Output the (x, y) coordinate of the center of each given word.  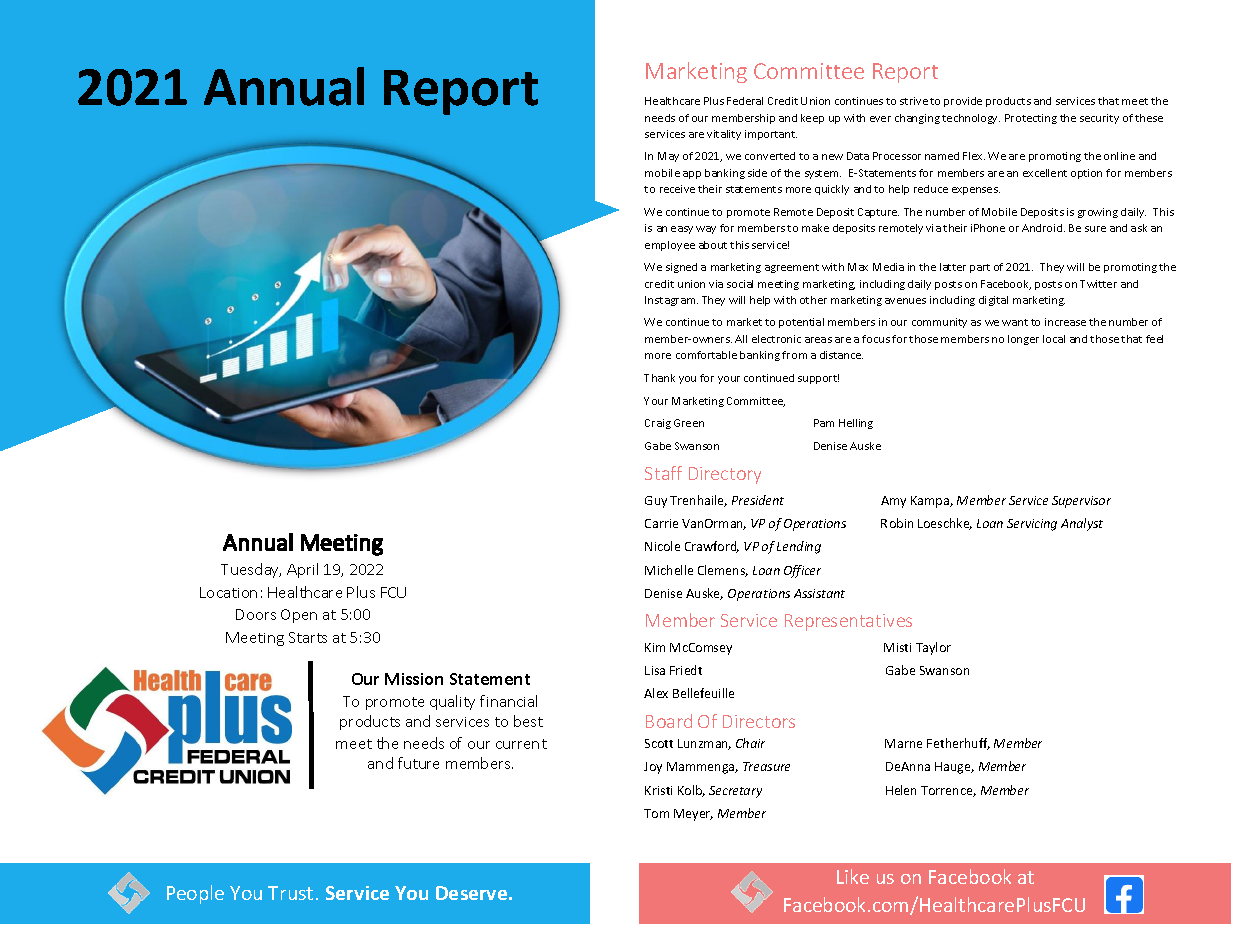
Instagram (671, 301)
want (1015, 322)
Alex (656, 693)
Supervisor (1081, 502)
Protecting (1031, 119)
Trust (290, 893)
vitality (724, 135)
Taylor (933, 648)
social (740, 284)
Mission (414, 679)
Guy (656, 502)
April (302, 570)
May (668, 157)
